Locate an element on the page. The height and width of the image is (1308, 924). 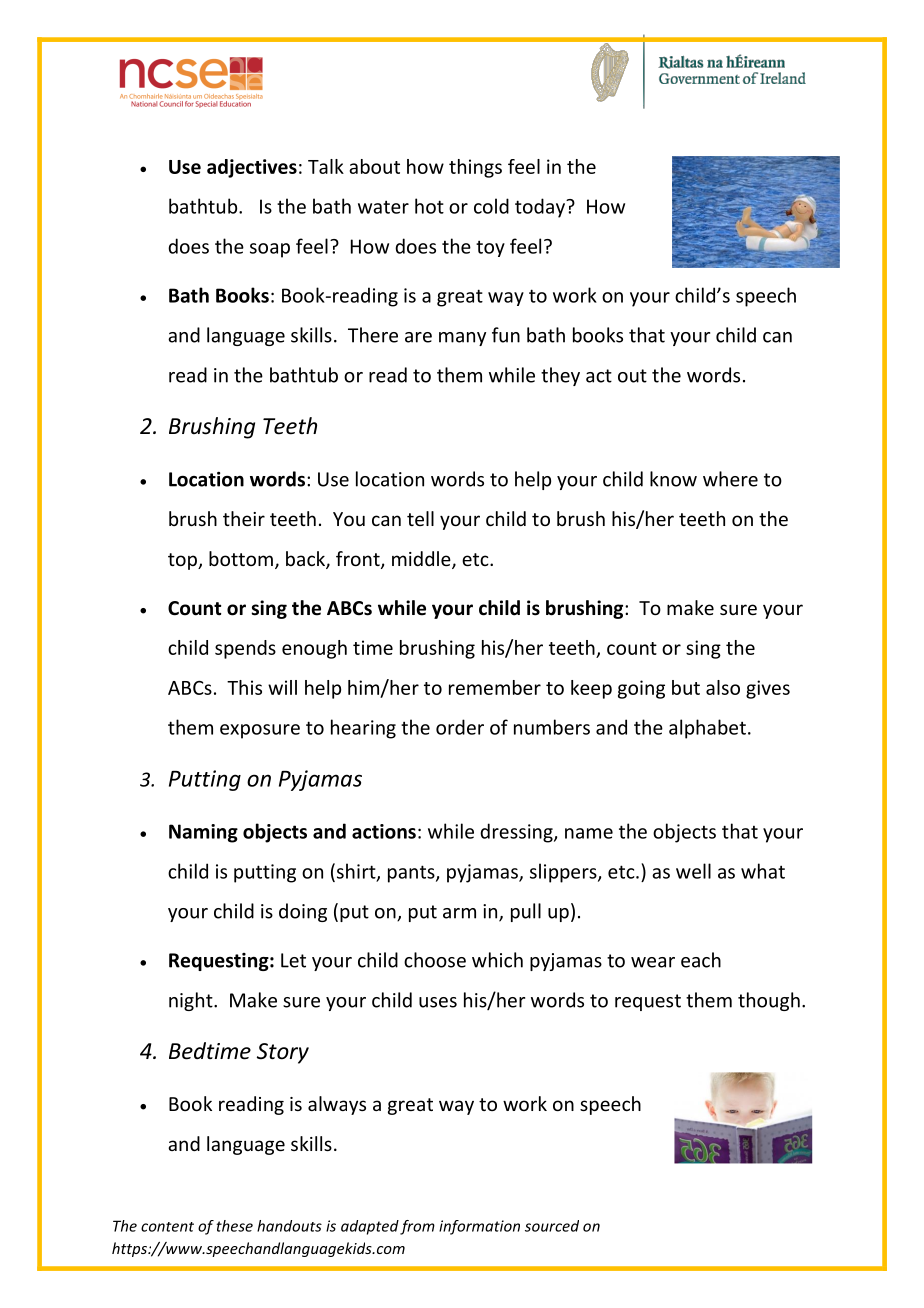
middle is located at coordinates (422, 560).
